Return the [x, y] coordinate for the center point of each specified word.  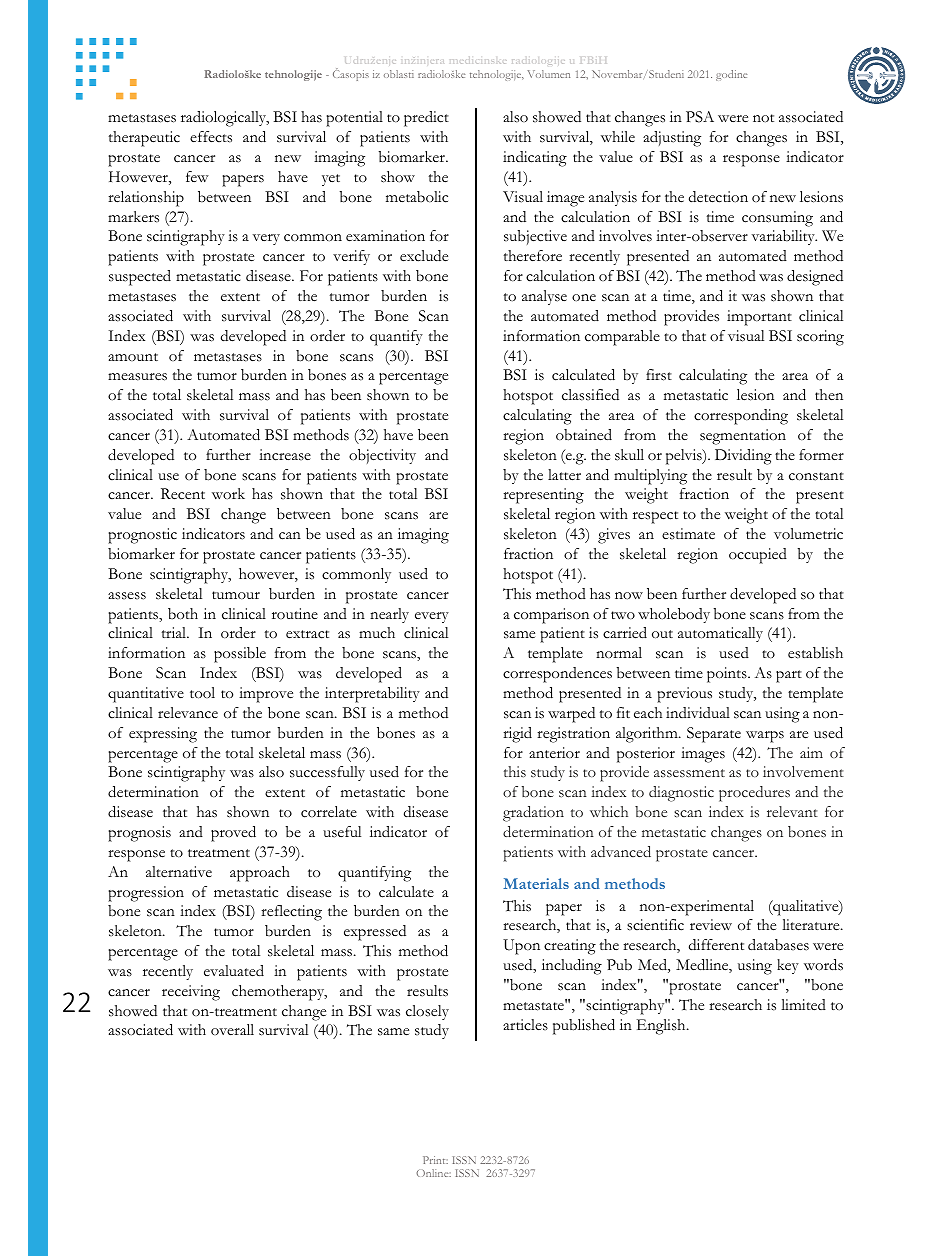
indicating [535, 159]
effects [211, 137]
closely [427, 1012]
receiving [191, 993]
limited [803, 1005]
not [763, 118]
